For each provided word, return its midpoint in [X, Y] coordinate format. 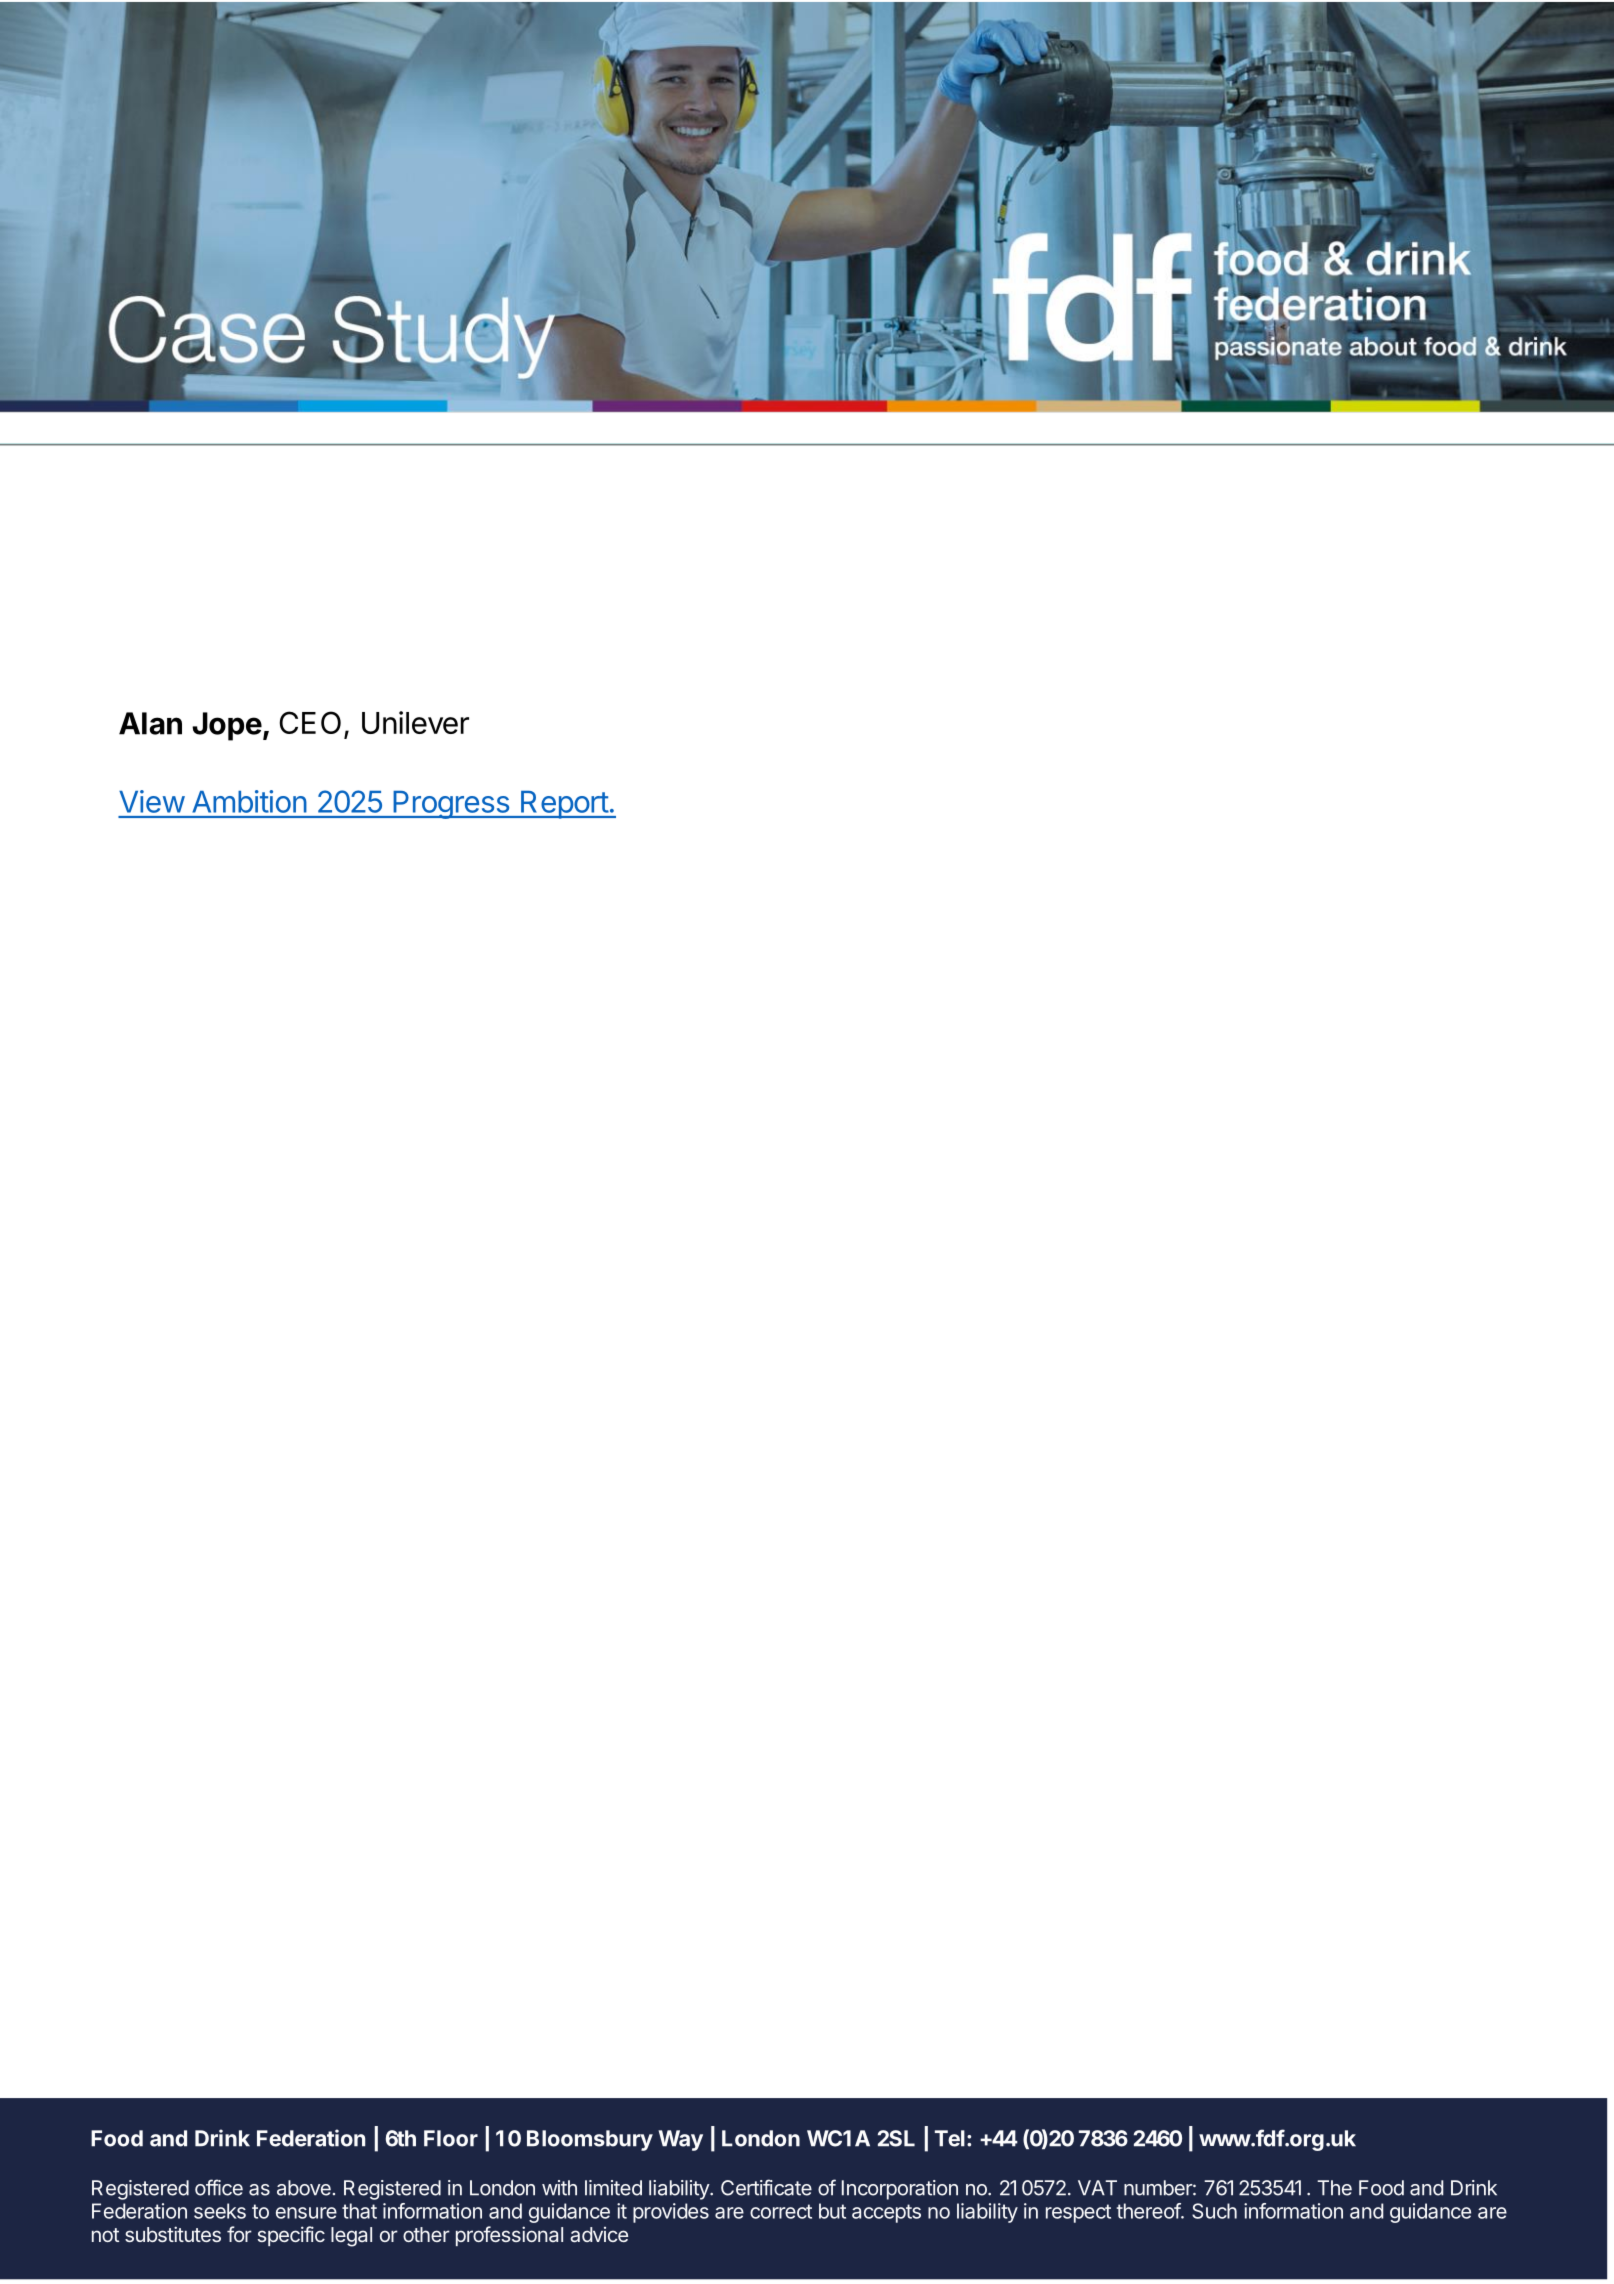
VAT [1097, 2188]
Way [680, 2140]
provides [671, 2213]
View [152, 801]
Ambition [249, 801]
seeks [220, 2211]
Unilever [415, 722]
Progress [451, 805]
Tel [950, 2138]
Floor [451, 2138]
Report [564, 805]
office [219, 2187]
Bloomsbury [590, 2140]
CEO [310, 722]
